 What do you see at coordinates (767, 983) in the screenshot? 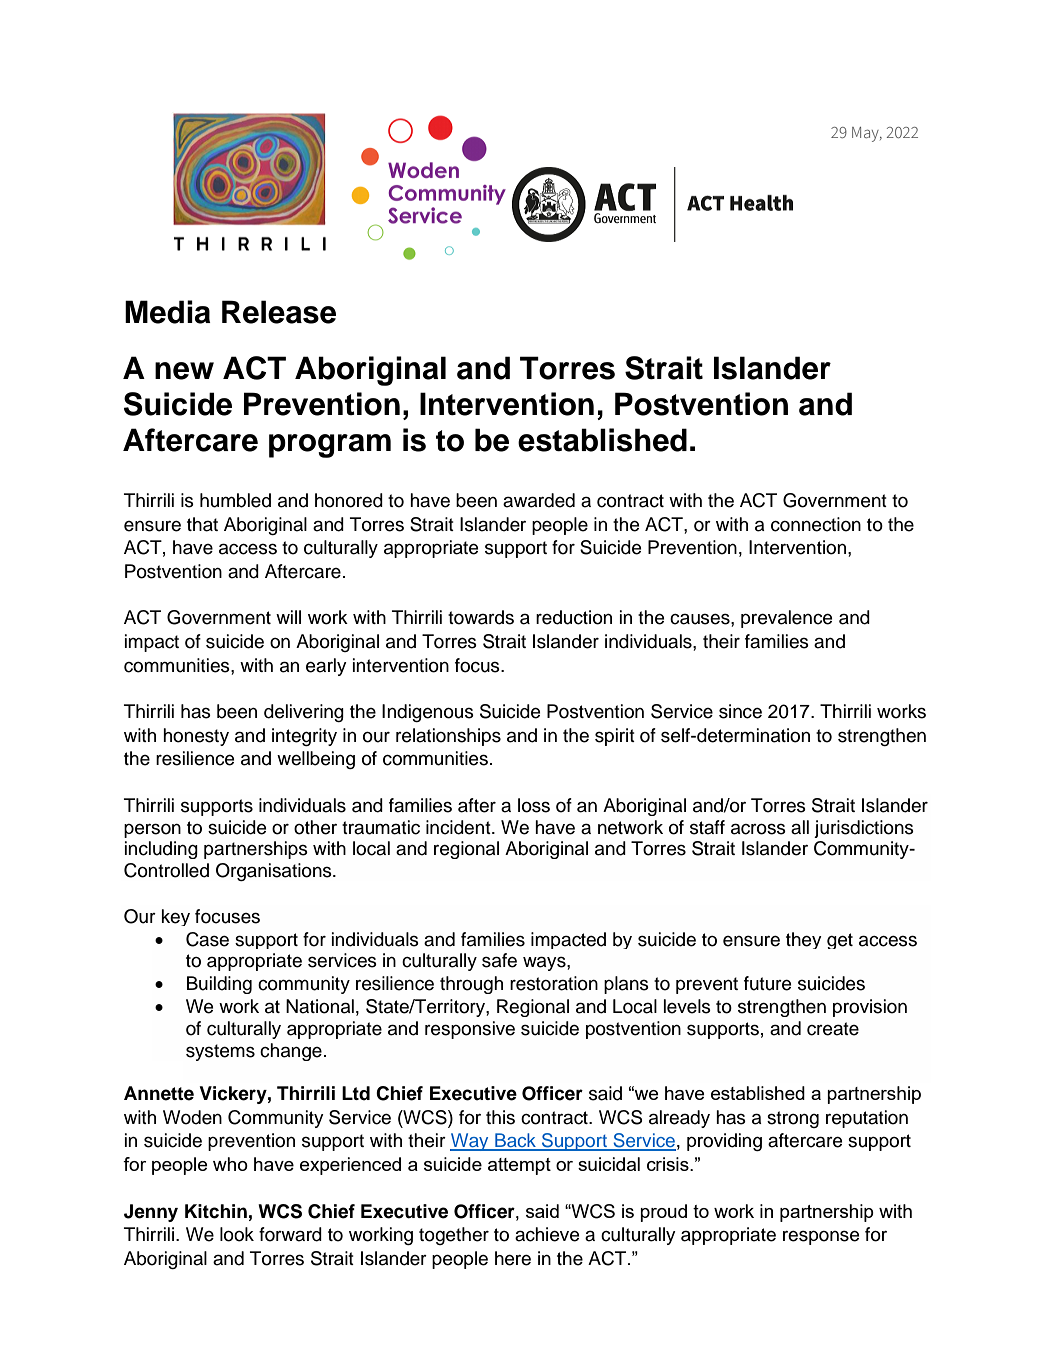
I see `future` at bounding box center [767, 983].
